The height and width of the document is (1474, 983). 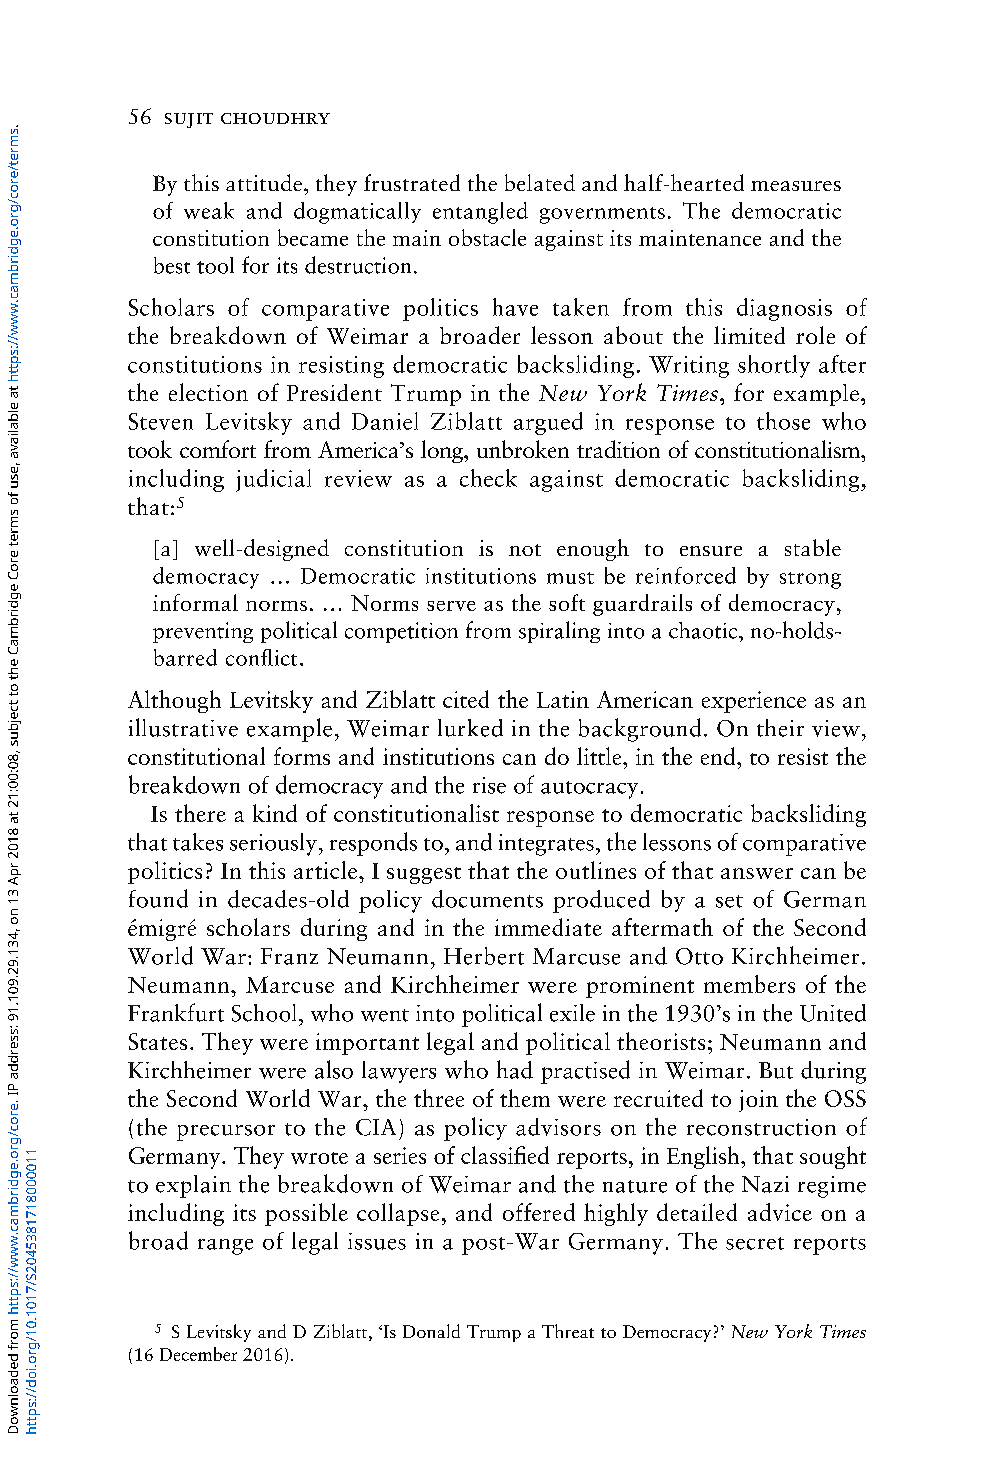 What do you see at coordinates (431, 1331) in the document?
I see `Donald` at bounding box center [431, 1331].
